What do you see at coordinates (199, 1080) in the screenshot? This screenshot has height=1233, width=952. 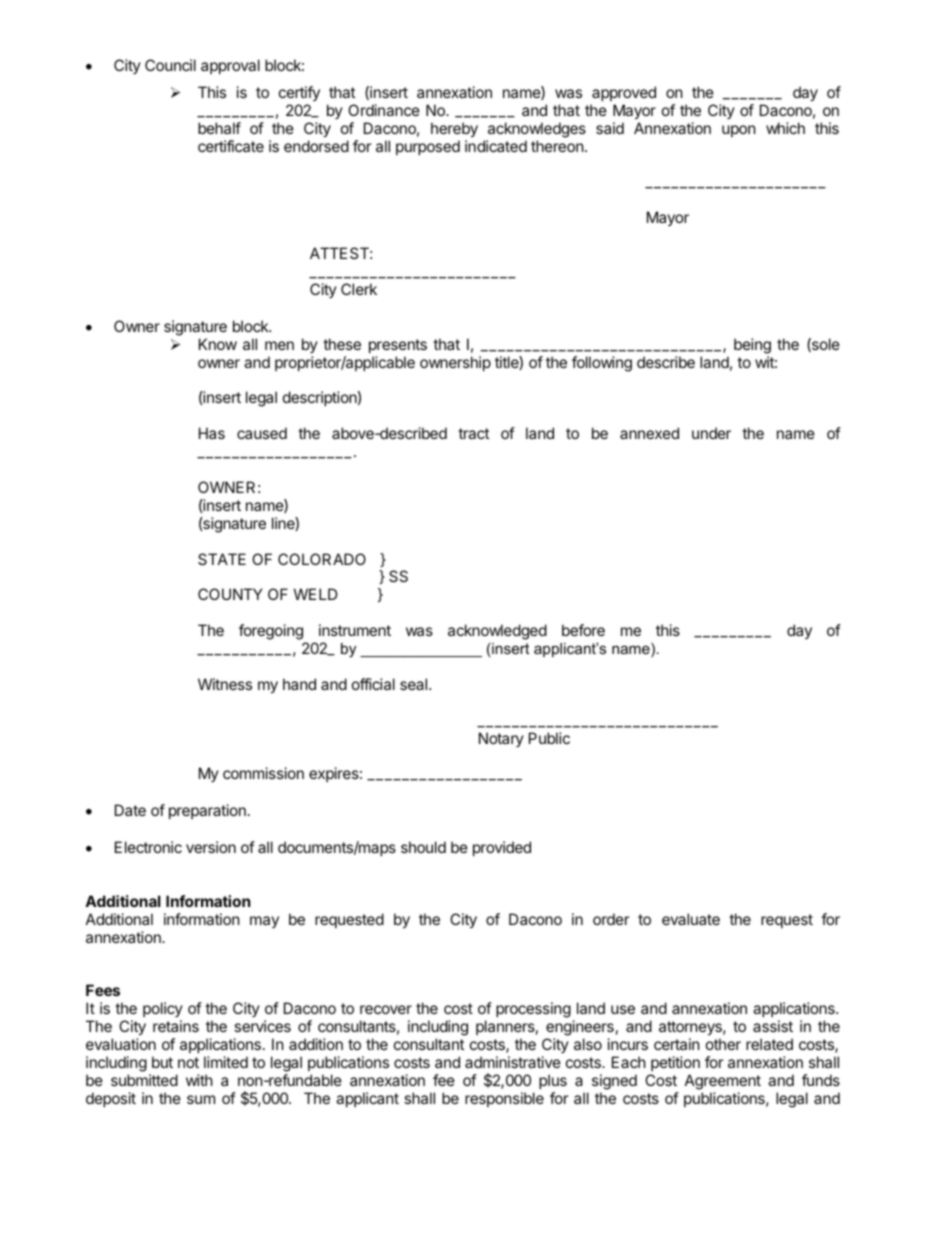 I see `with` at bounding box center [199, 1080].
